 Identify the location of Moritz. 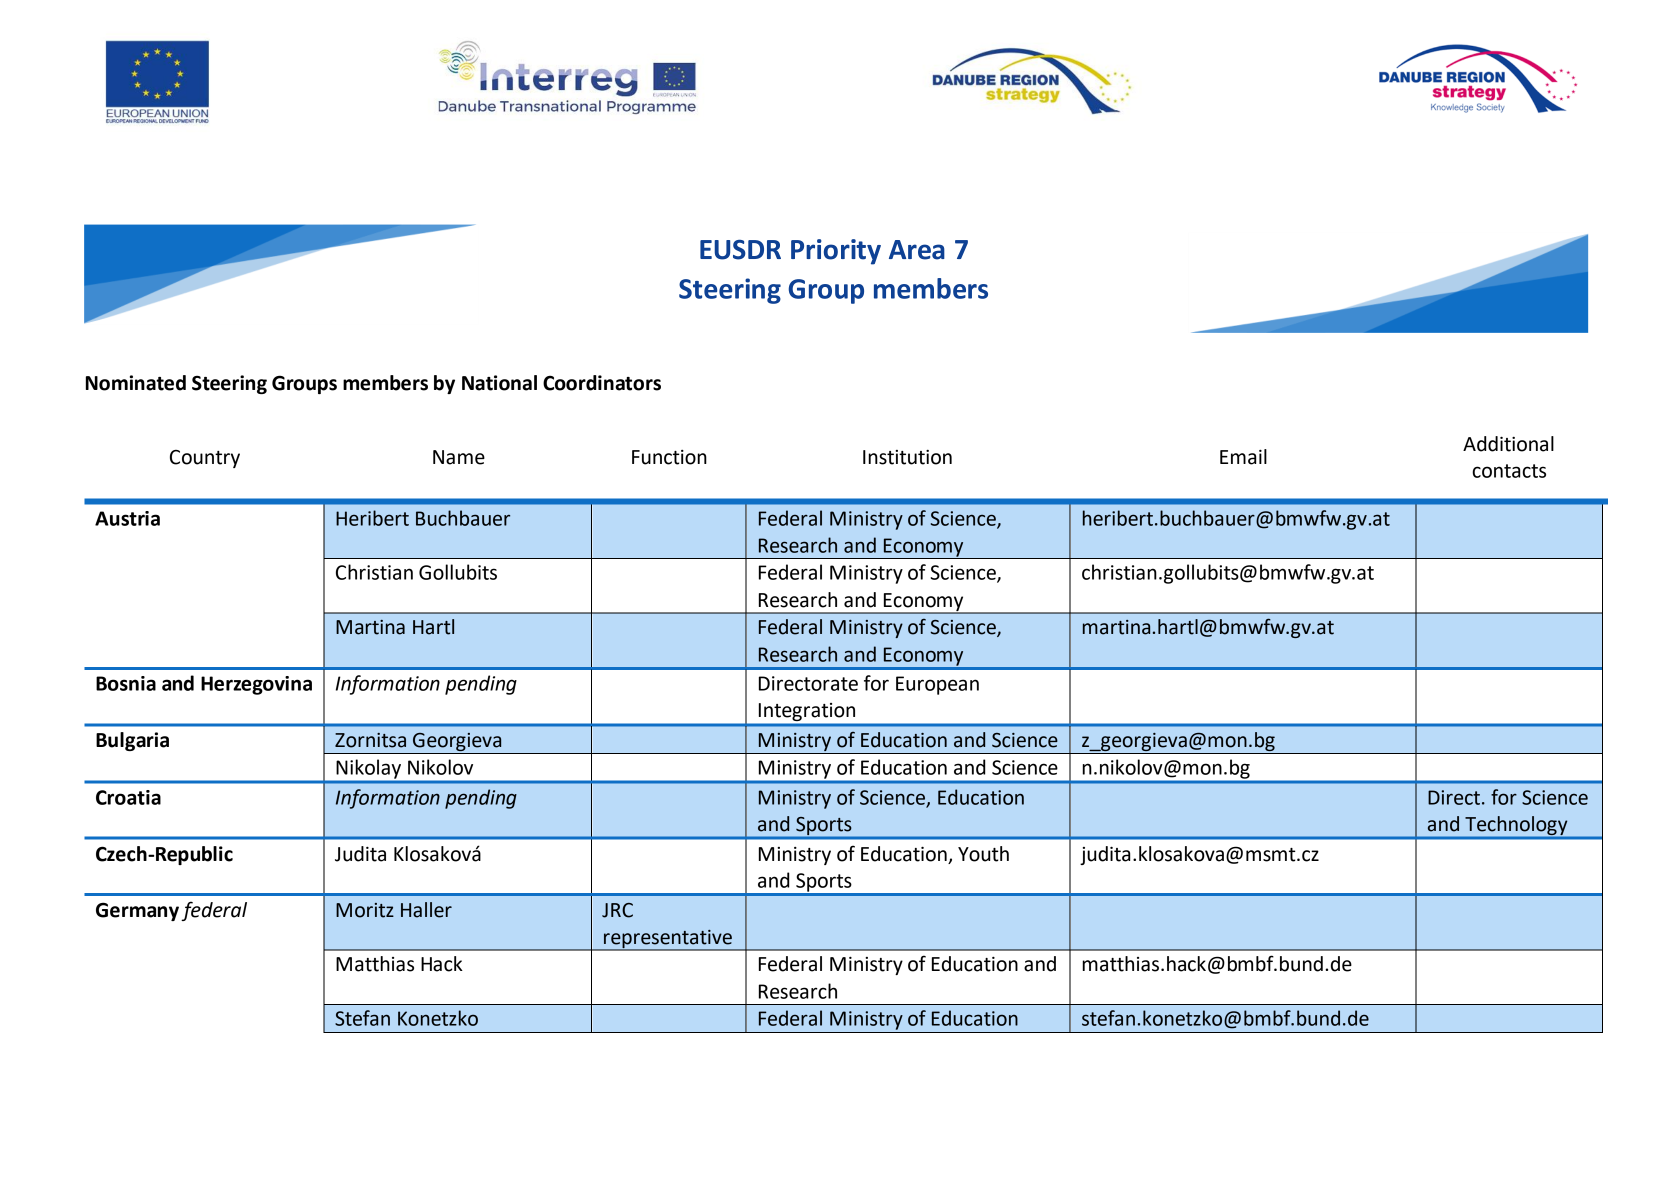
(365, 910).
